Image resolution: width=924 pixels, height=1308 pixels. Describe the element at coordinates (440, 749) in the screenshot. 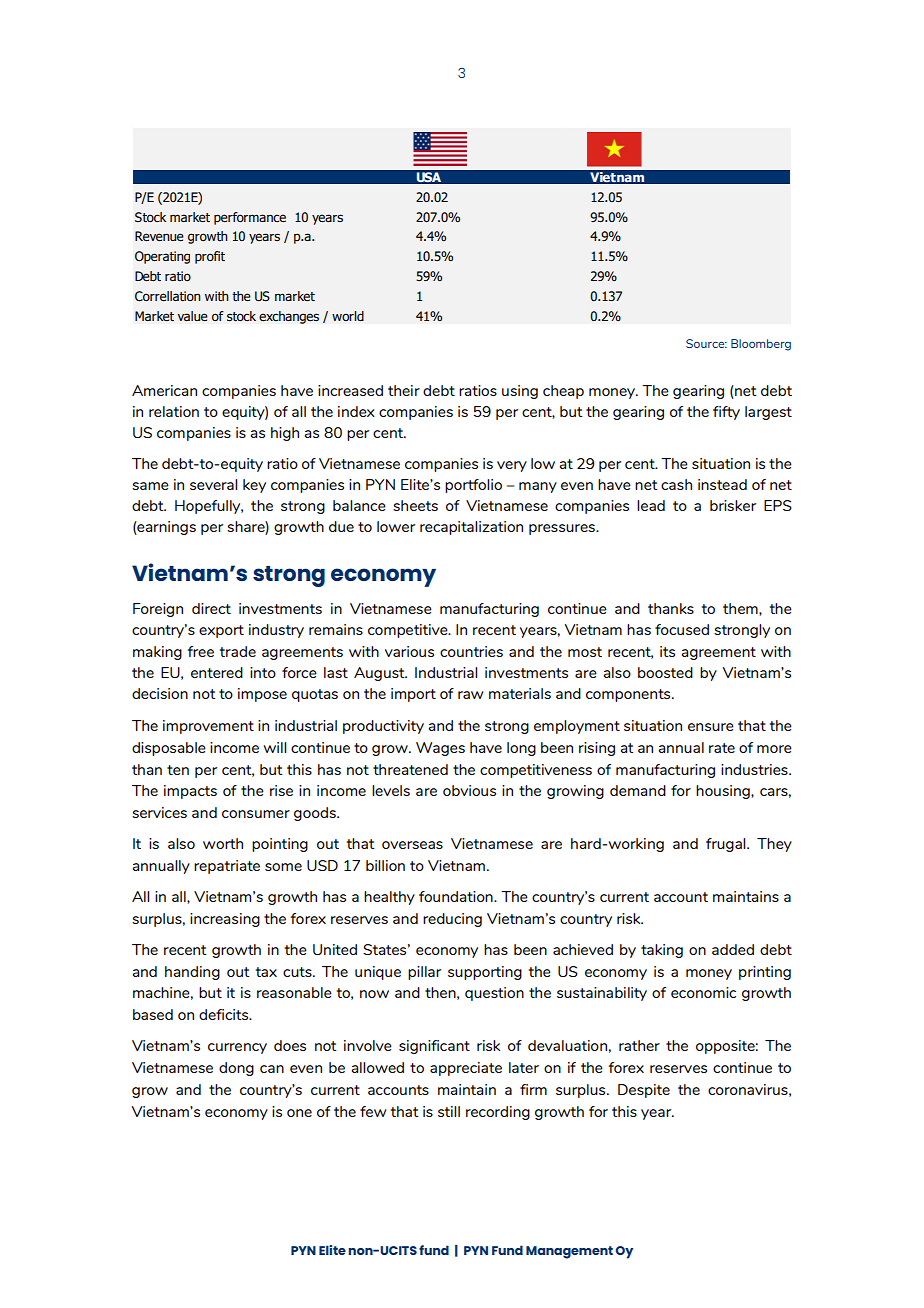

I see `Wages` at that location.
